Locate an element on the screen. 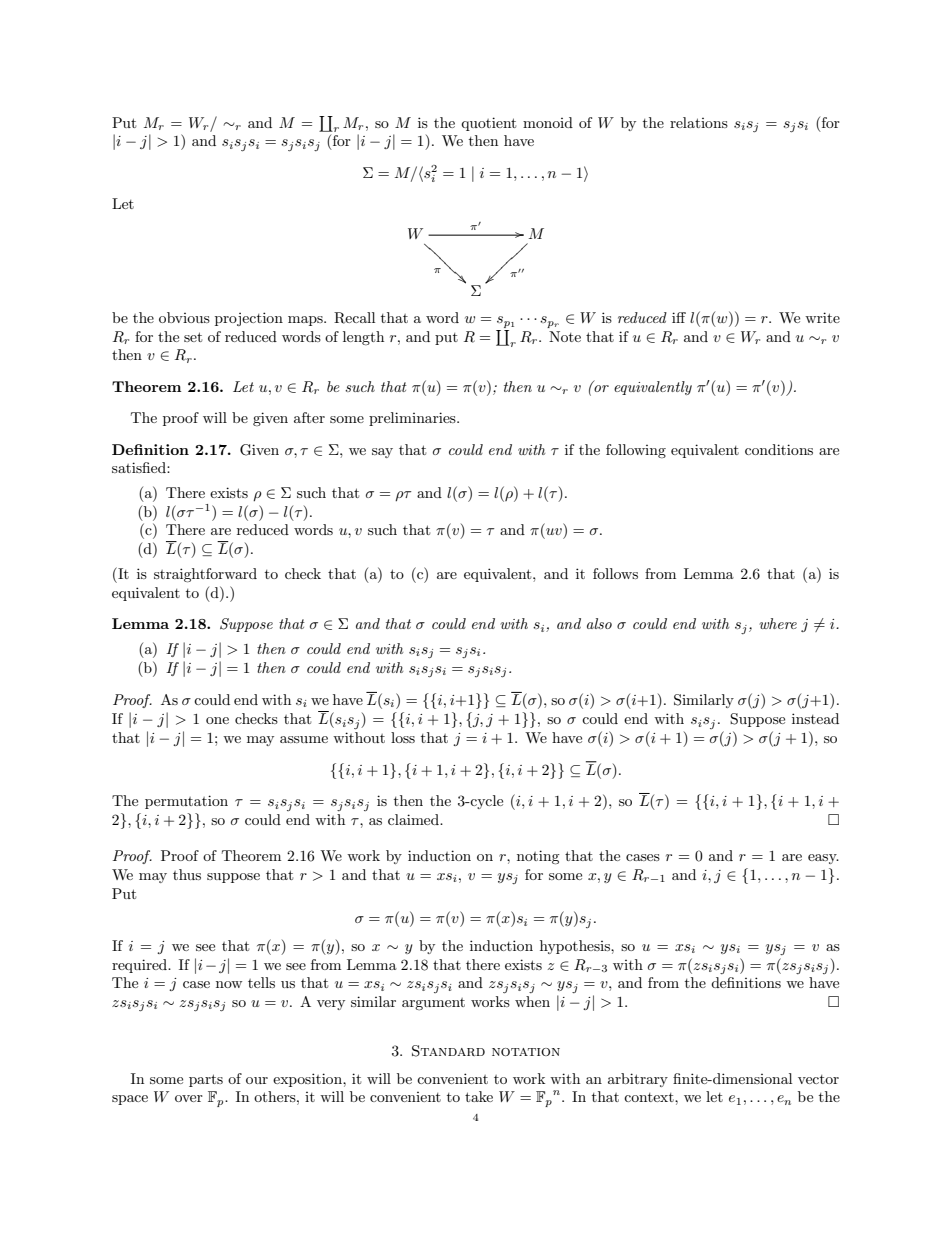 The width and height of the screenshot is (952, 1233). straightforward is located at coordinates (205, 575).
